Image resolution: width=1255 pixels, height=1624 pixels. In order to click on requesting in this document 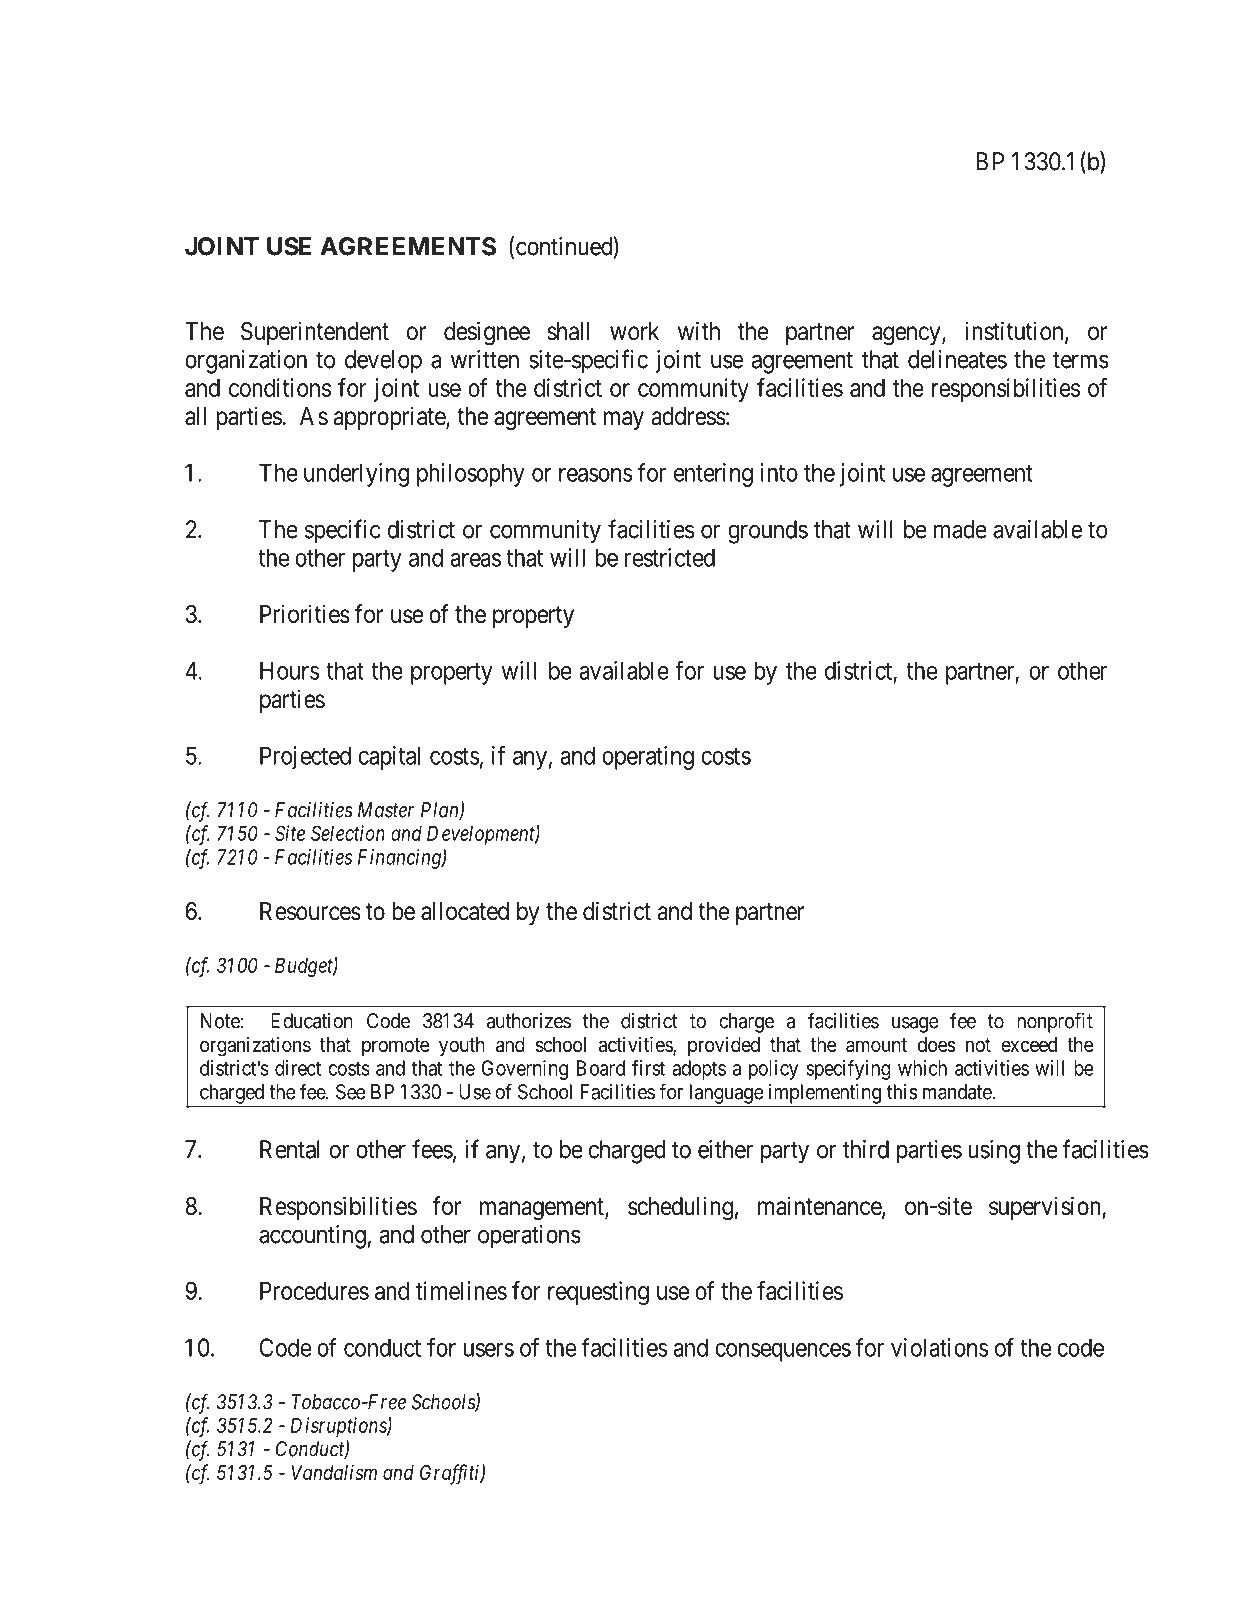, I will do `click(598, 1293)`.
